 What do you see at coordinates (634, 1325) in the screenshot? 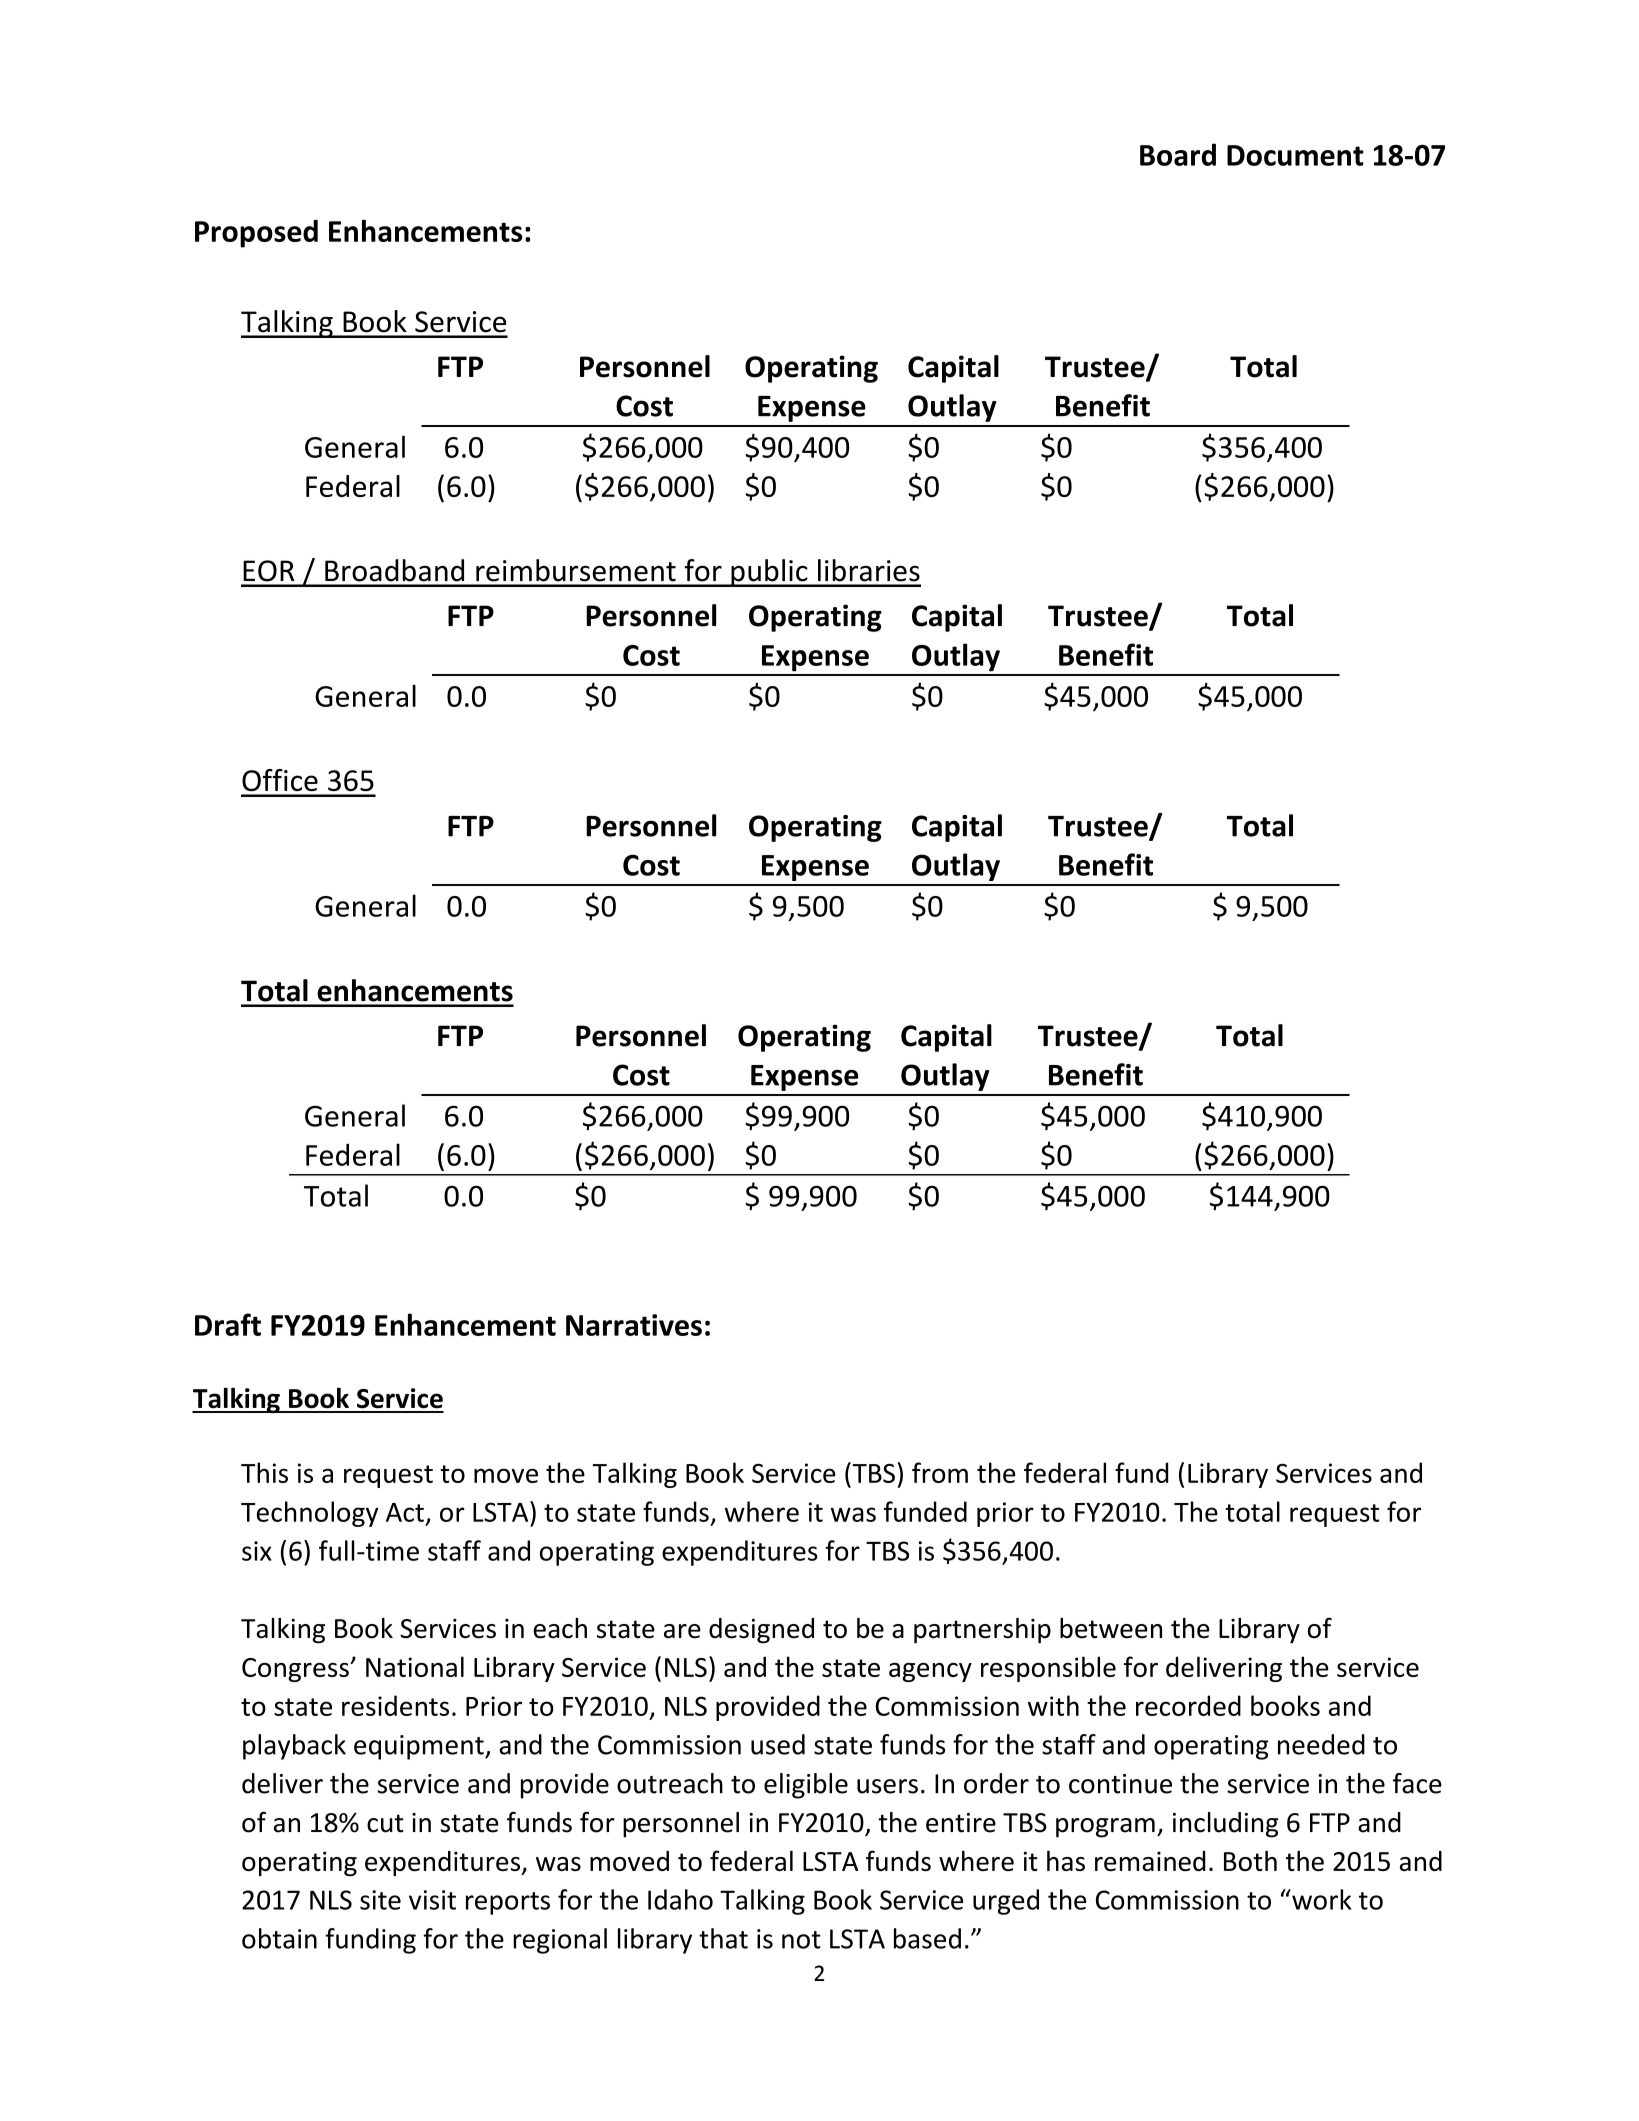
I see `Narratives` at bounding box center [634, 1325].
